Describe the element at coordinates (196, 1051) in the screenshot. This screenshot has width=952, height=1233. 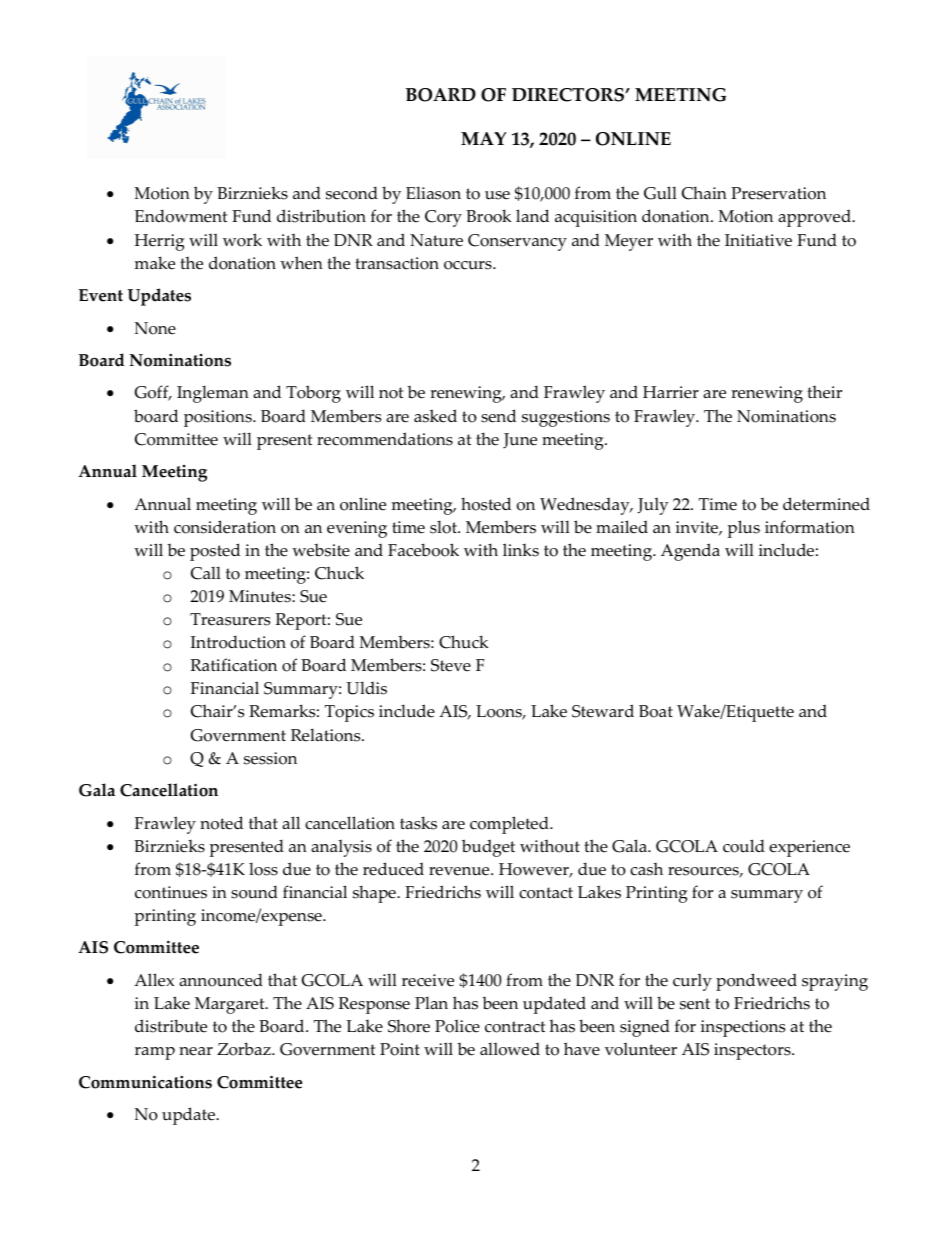
I see `near` at that location.
